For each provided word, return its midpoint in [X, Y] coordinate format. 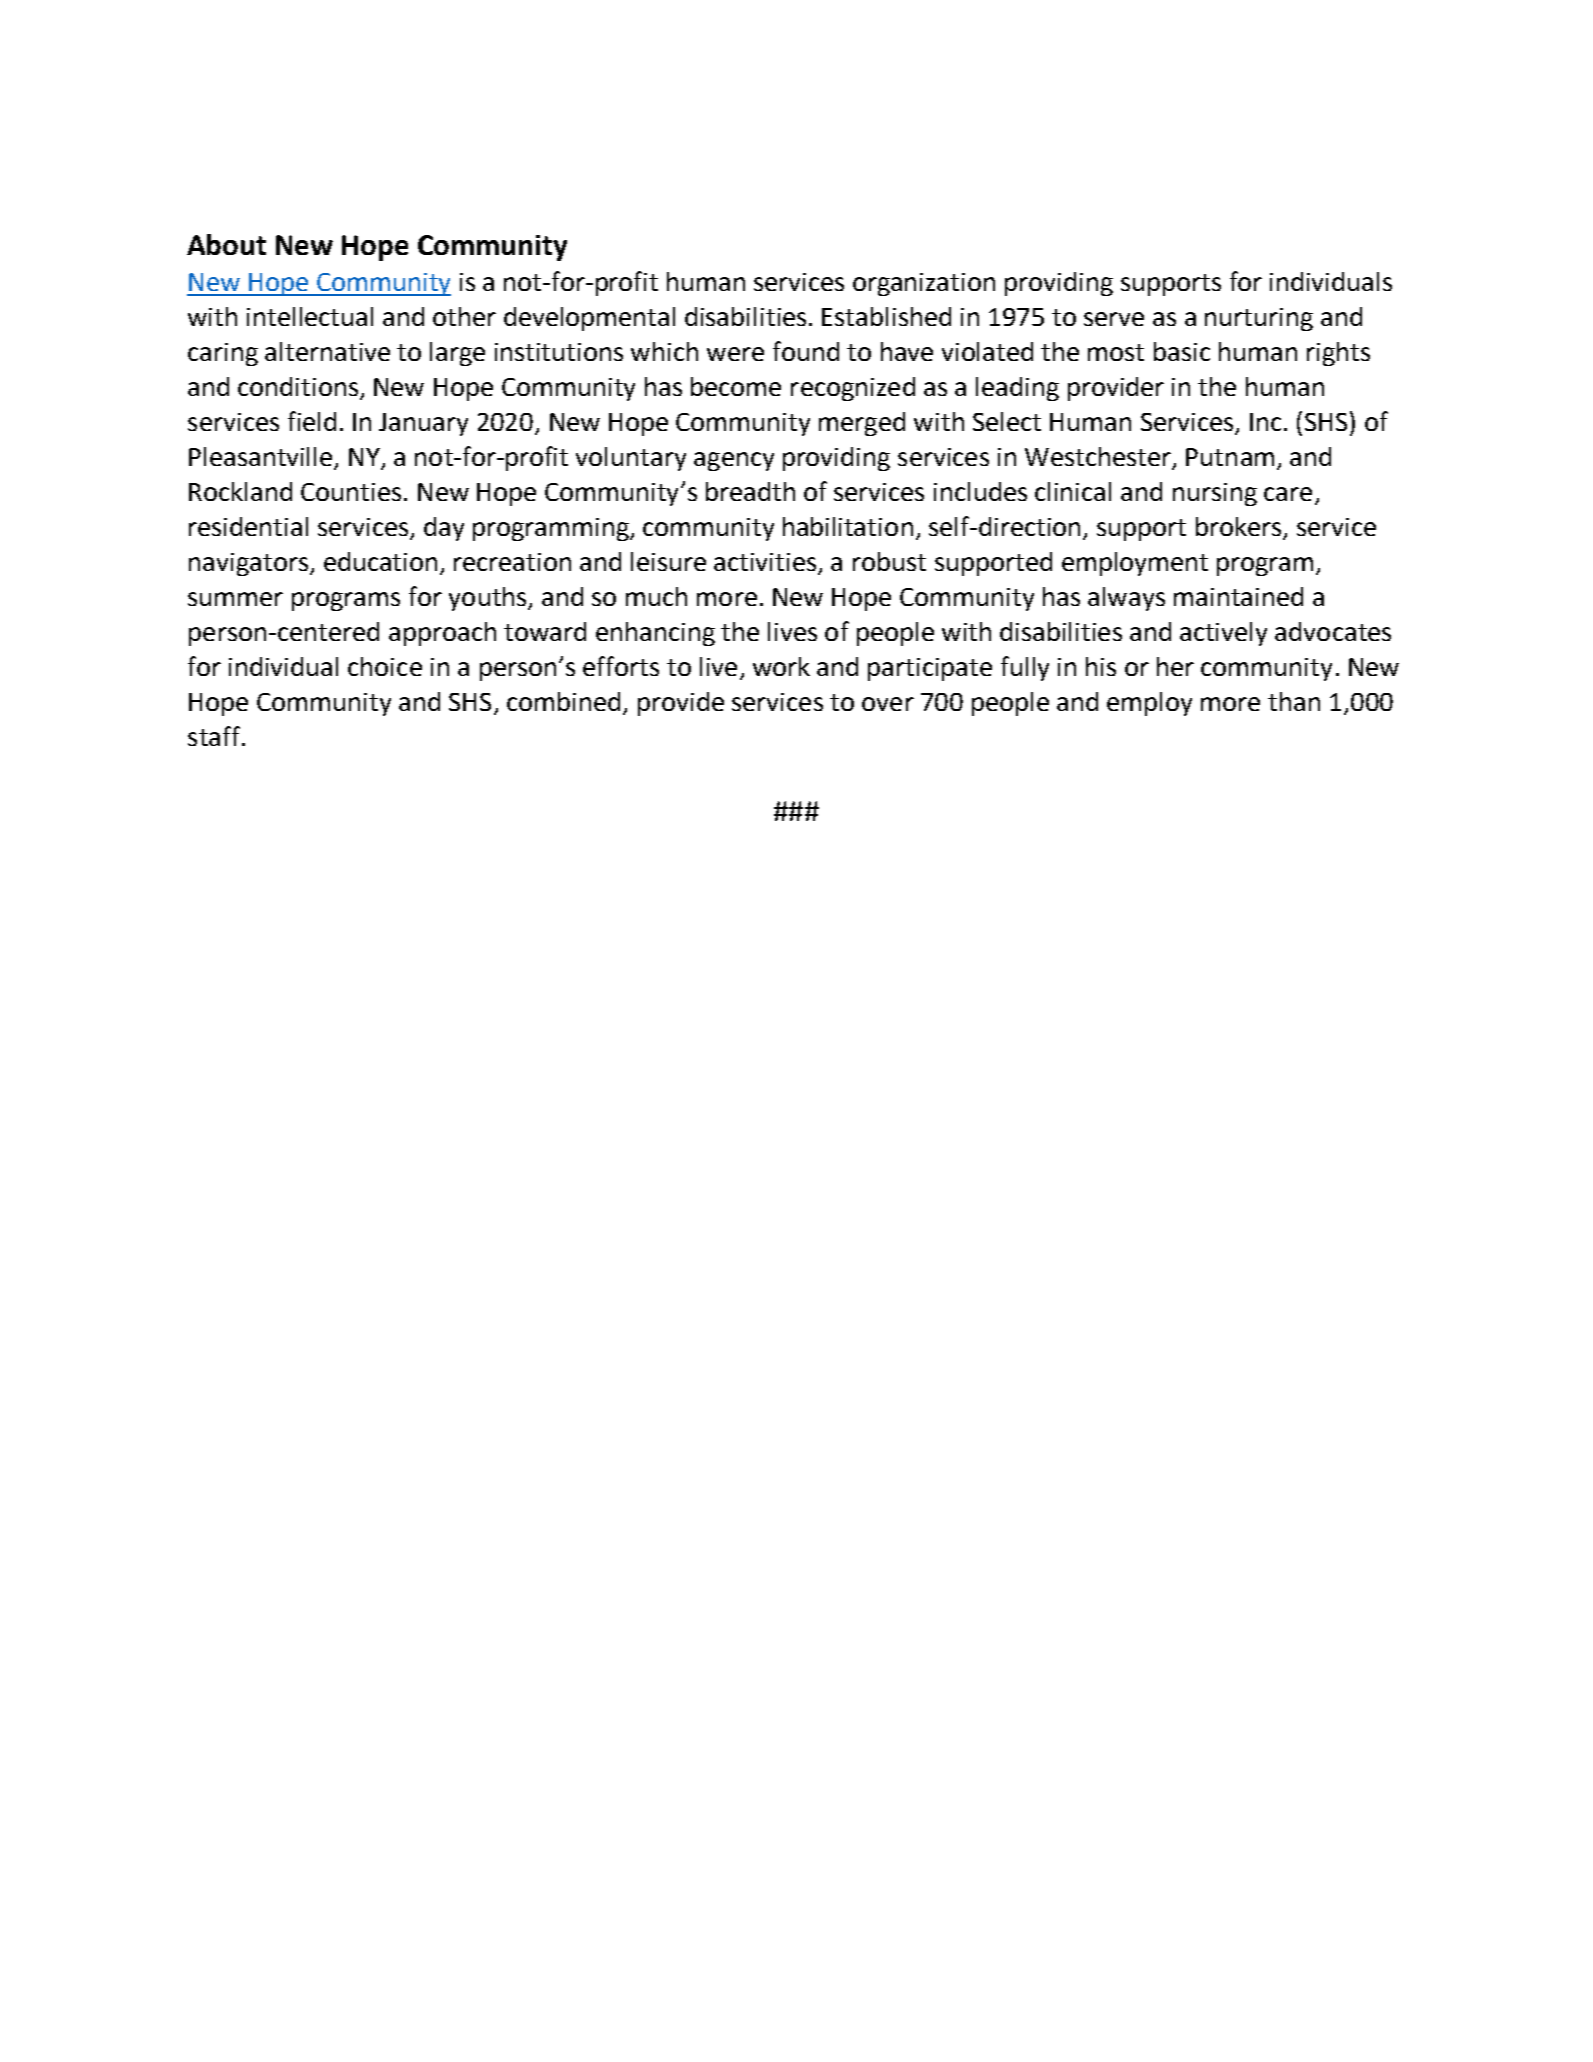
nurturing [1259, 319]
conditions [299, 388]
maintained [1238, 596]
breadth [750, 491]
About [226, 244]
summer [235, 599]
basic [1182, 351]
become [736, 386]
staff [214, 736]
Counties [351, 492]
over [888, 704]
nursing [1215, 494]
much [656, 596]
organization [924, 284]
